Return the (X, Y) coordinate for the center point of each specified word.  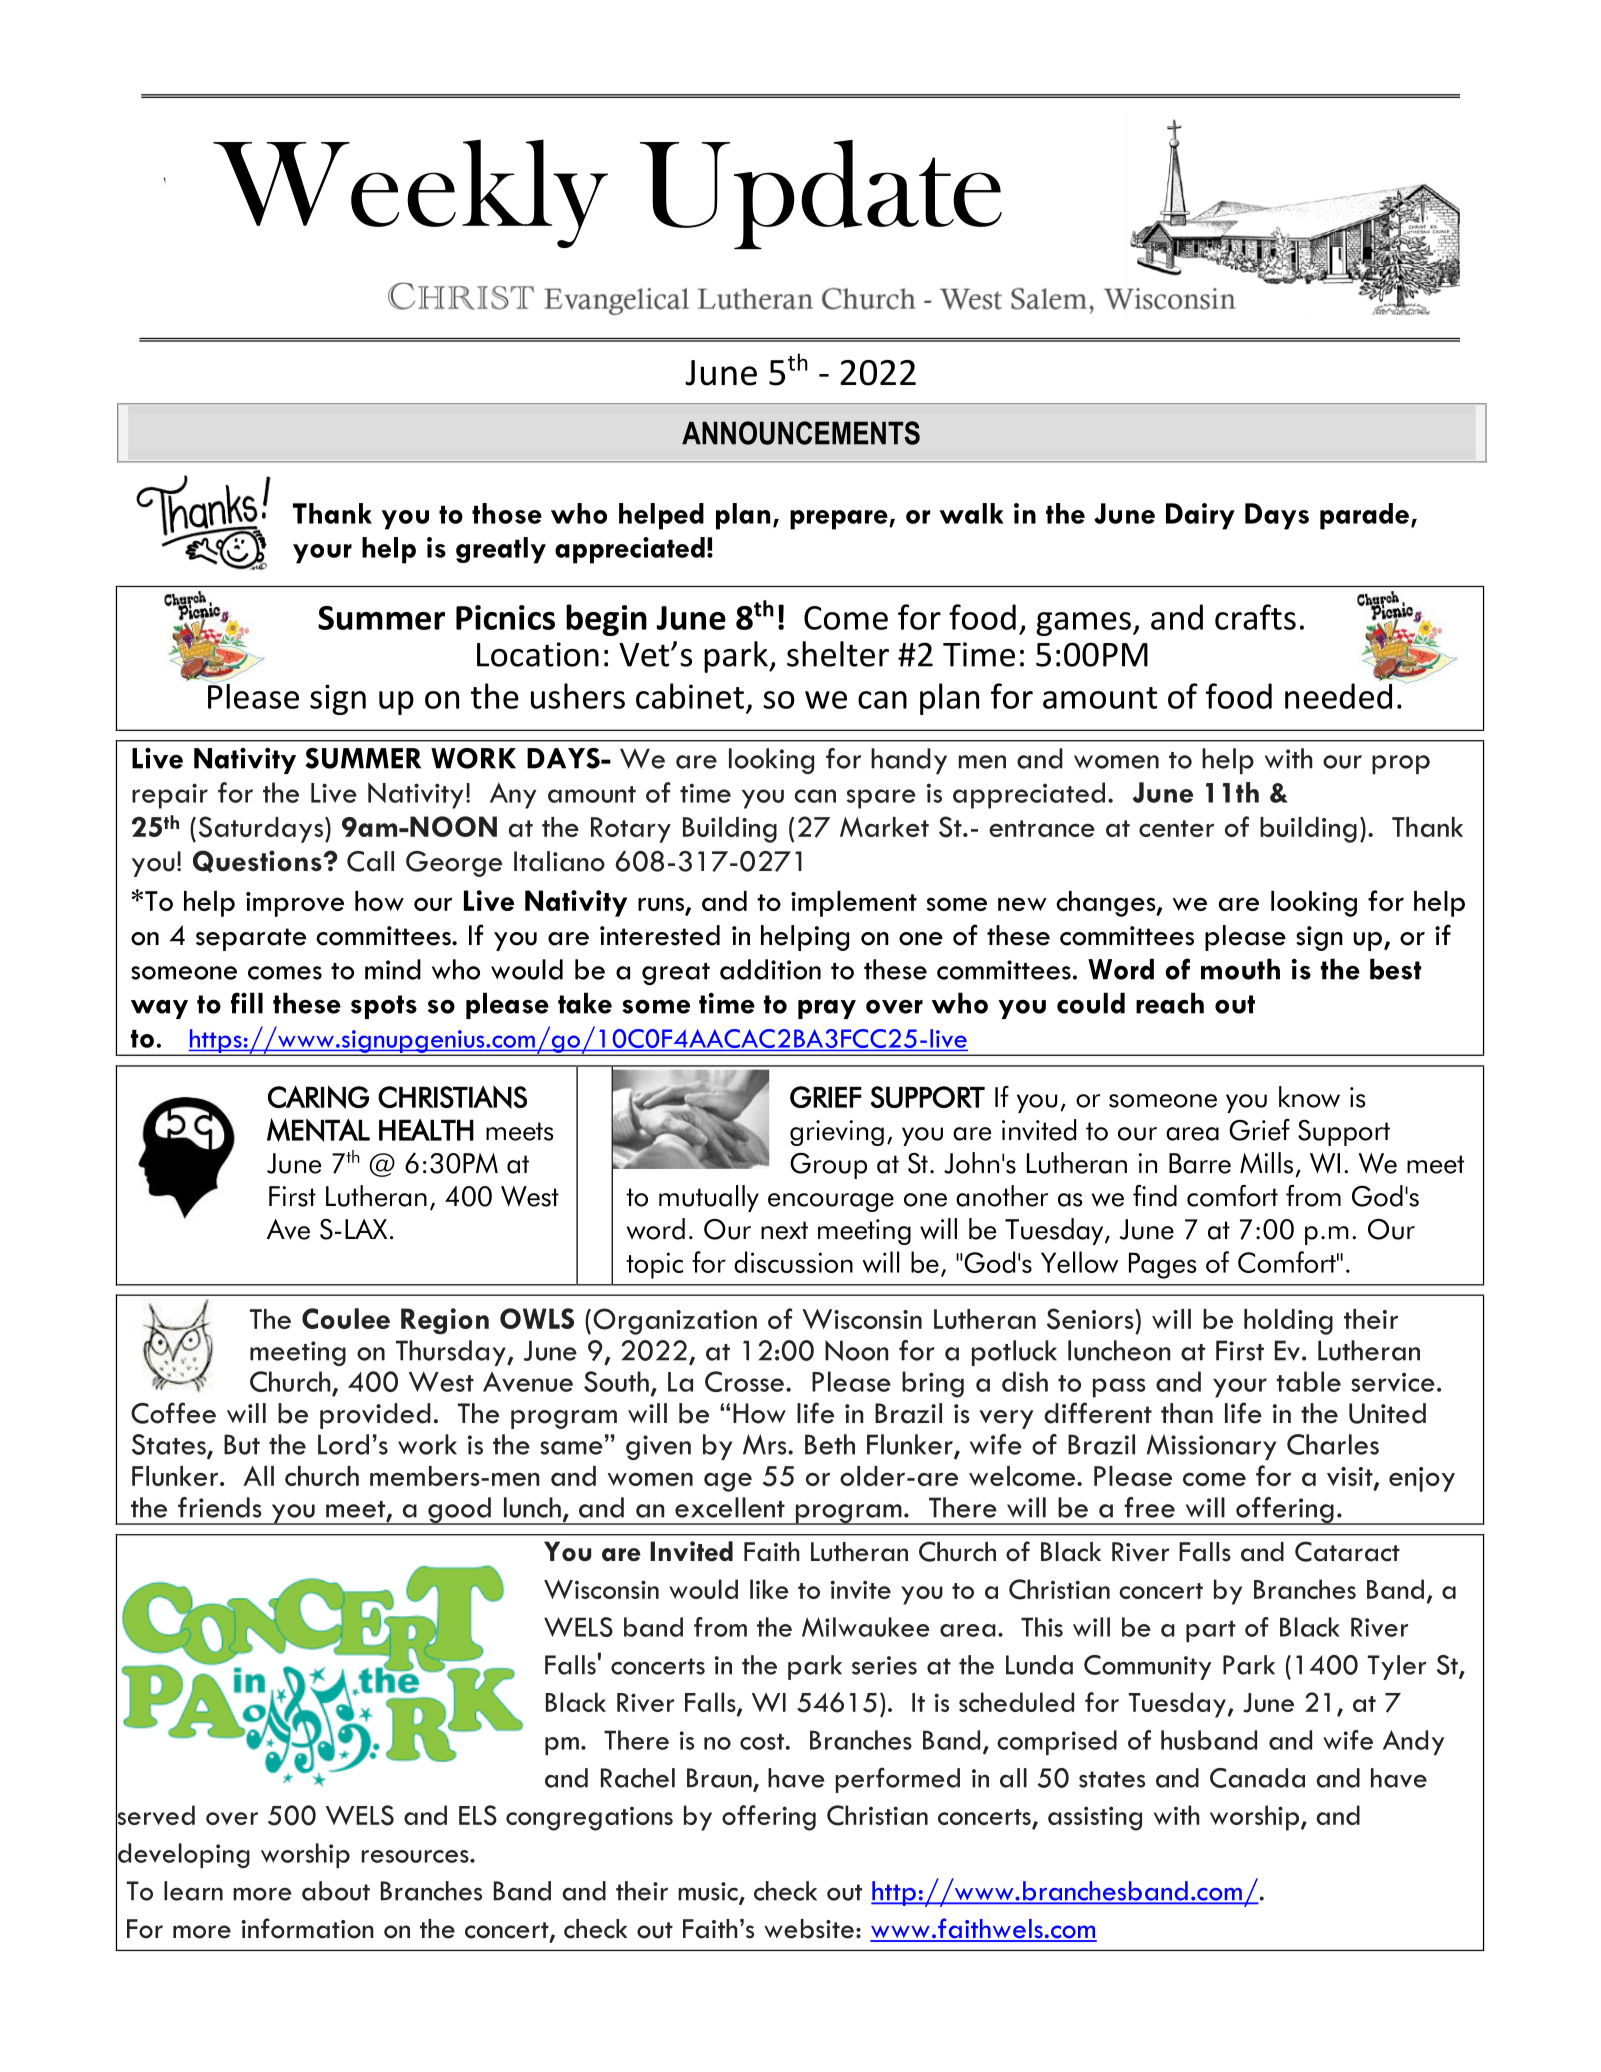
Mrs (766, 1444)
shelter (838, 654)
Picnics (505, 617)
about (336, 1891)
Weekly (410, 193)
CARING (318, 1097)
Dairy (1200, 516)
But (242, 1444)
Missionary (1211, 1447)
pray (827, 1009)
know (1309, 1097)
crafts (1255, 617)
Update (821, 194)
